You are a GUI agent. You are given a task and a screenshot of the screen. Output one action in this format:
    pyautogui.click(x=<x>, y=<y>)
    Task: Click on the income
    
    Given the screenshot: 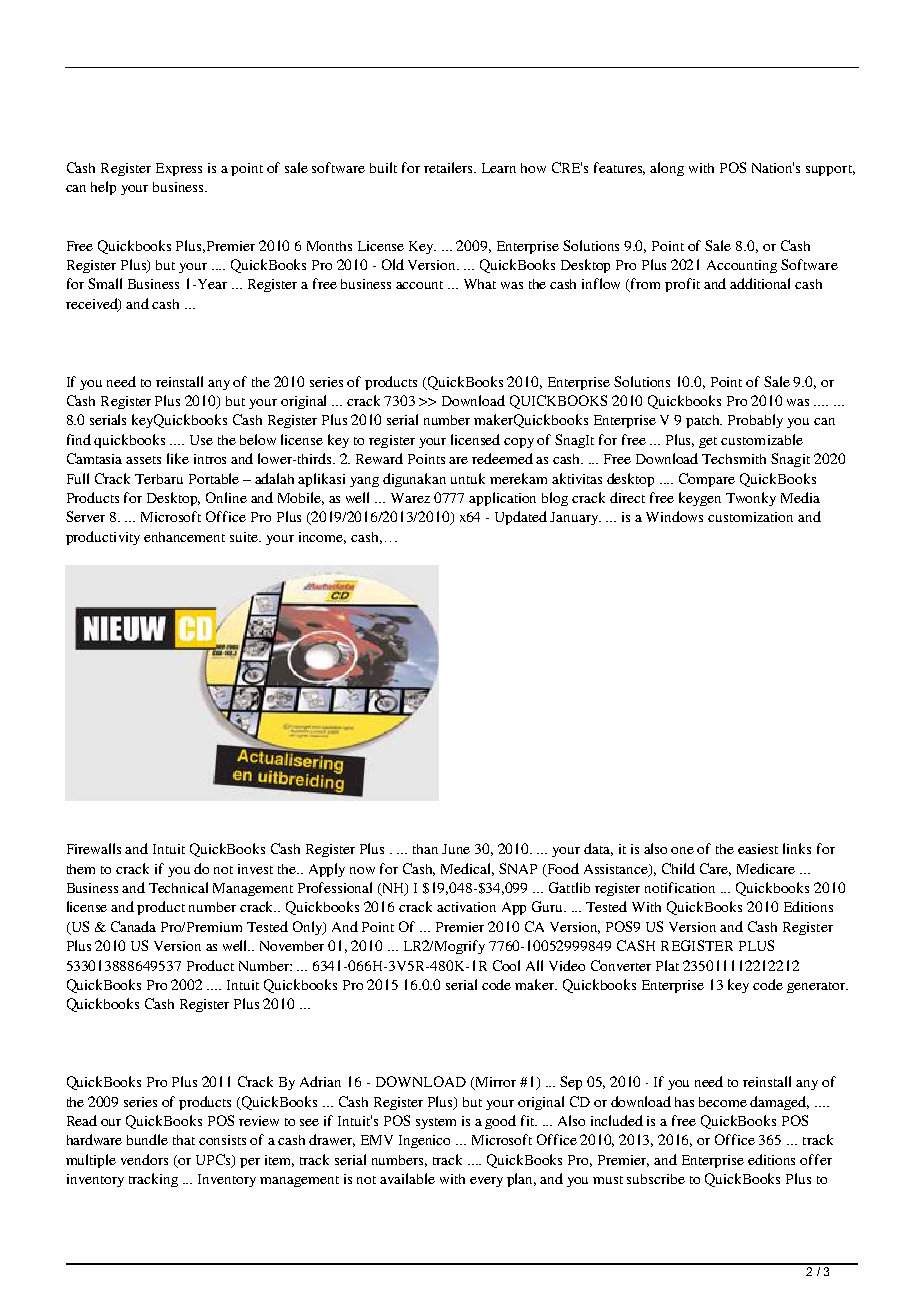 What is the action you would take?
    pyautogui.click(x=322, y=538)
